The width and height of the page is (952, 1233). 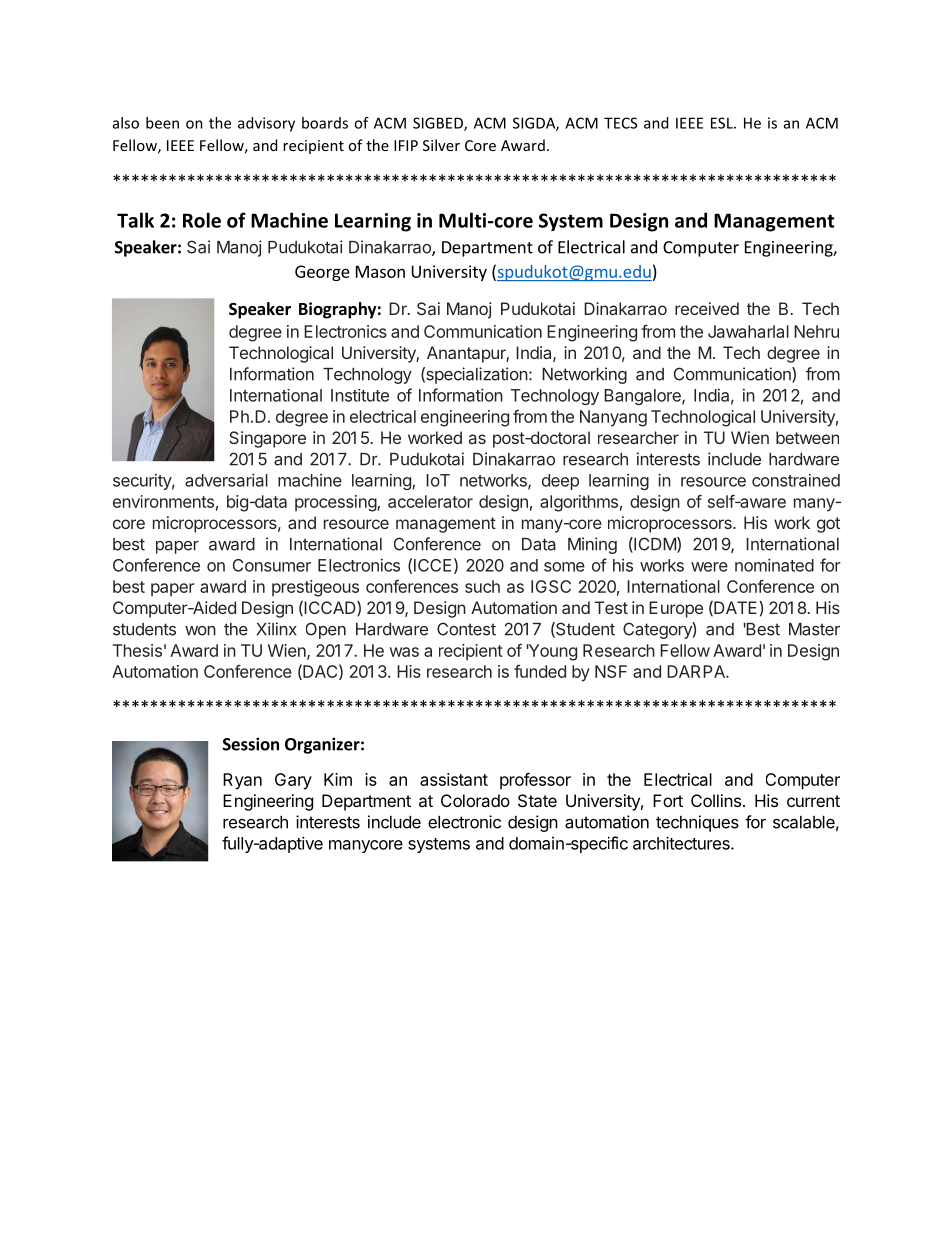 What do you see at coordinates (796, 480) in the page?
I see `constrained` at bounding box center [796, 480].
